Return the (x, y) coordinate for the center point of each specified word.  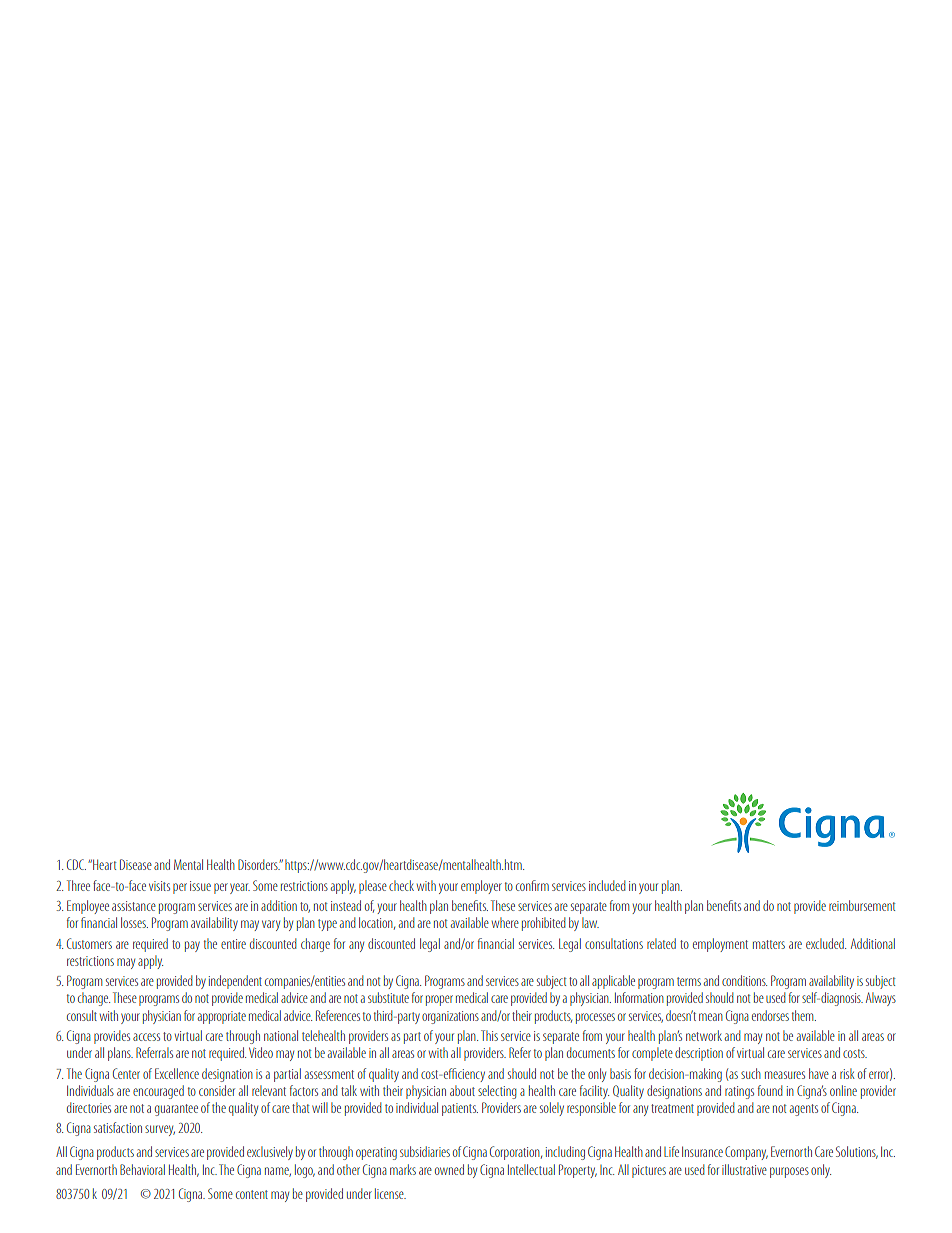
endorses (770, 1015)
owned (449, 1169)
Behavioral (142, 1169)
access (146, 1037)
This (489, 1035)
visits (159, 886)
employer (481, 887)
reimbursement (862, 905)
